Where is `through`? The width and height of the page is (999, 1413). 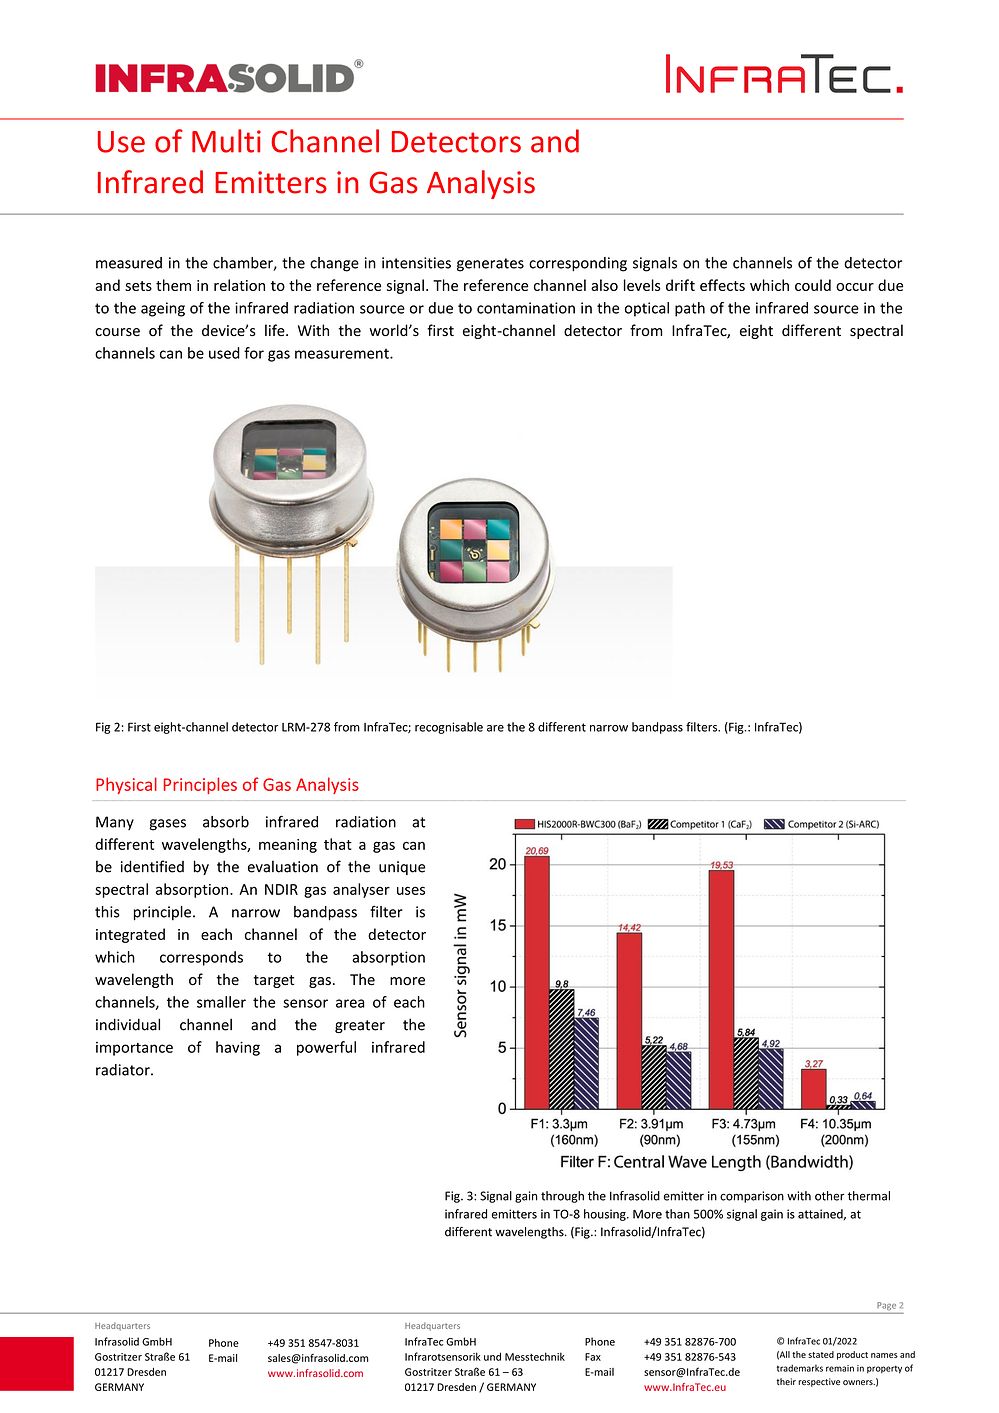
through is located at coordinates (562, 1197).
